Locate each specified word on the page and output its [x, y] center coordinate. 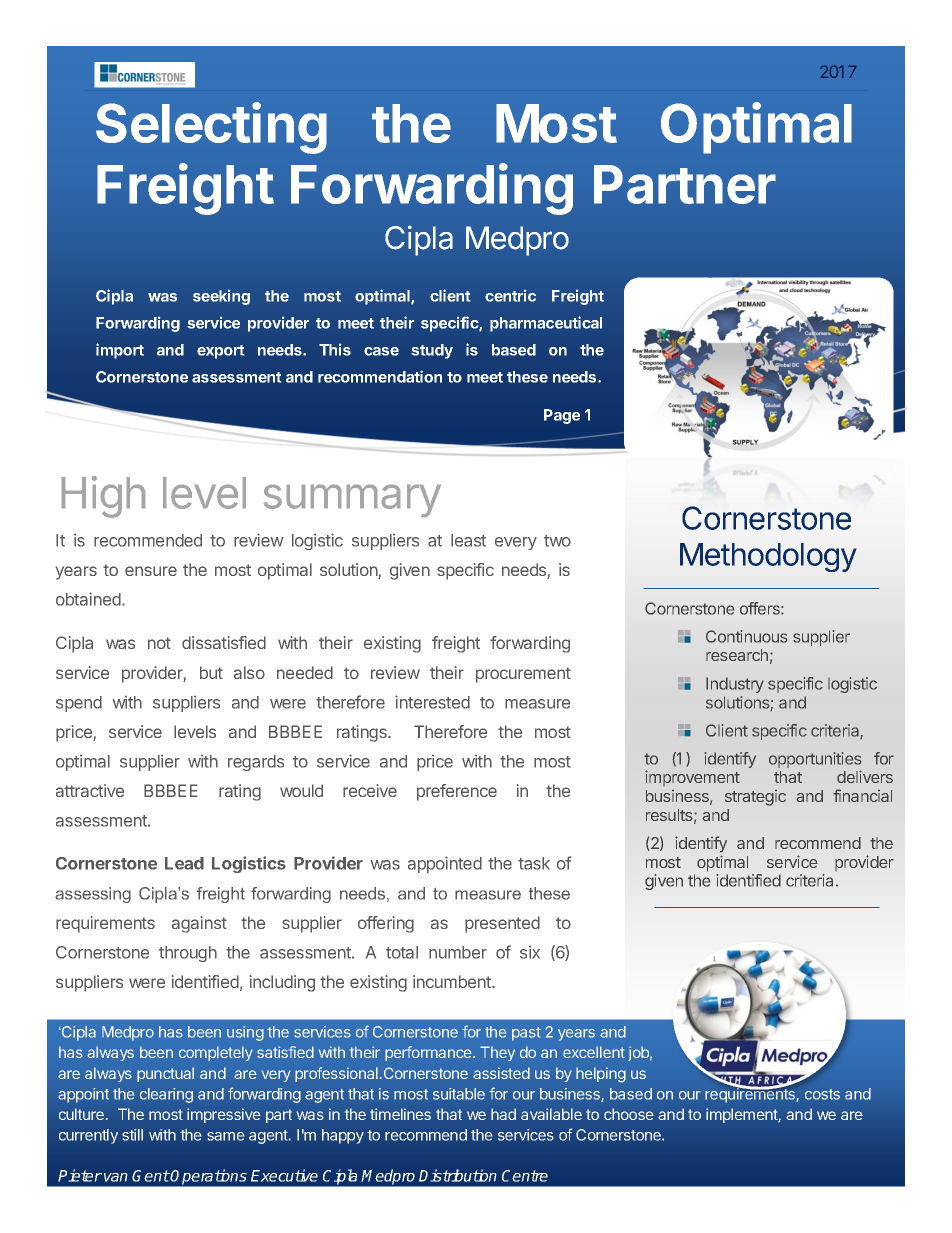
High [103, 497]
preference [457, 792]
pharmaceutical [546, 324]
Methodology [768, 557]
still [132, 1135]
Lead [184, 863]
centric [510, 296]
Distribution [458, 1175]
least [468, 540]
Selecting [211, 128]
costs [822, 1094]
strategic [755, 798]
